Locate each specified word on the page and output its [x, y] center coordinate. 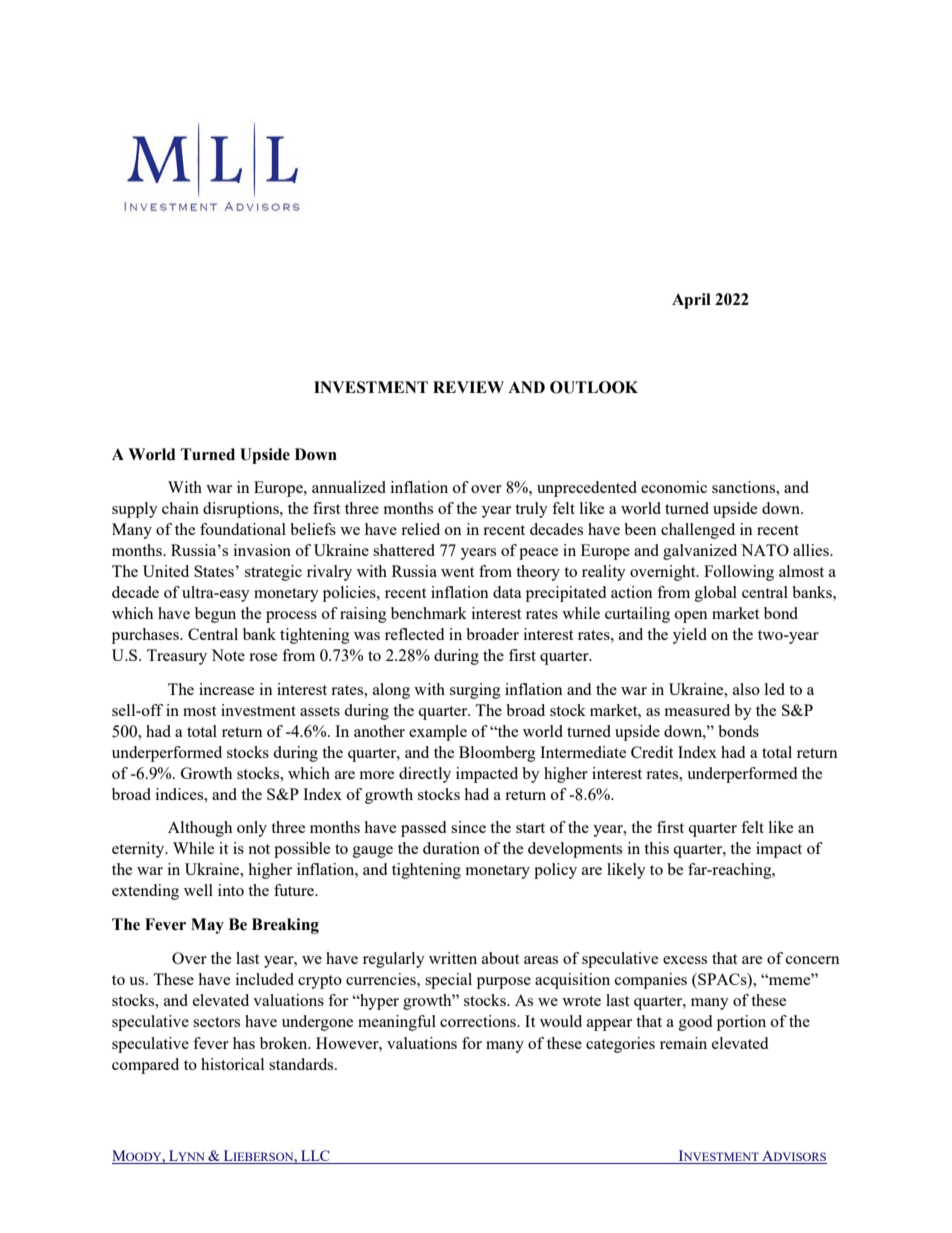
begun [215, 615]
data [507, 592]
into [231, 890]
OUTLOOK [594, 387]
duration [451, 848]
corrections [479, 1021]
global [716, 594]
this [656, 848]
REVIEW [468, 387]
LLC [315, 1157]
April [691, 301]
